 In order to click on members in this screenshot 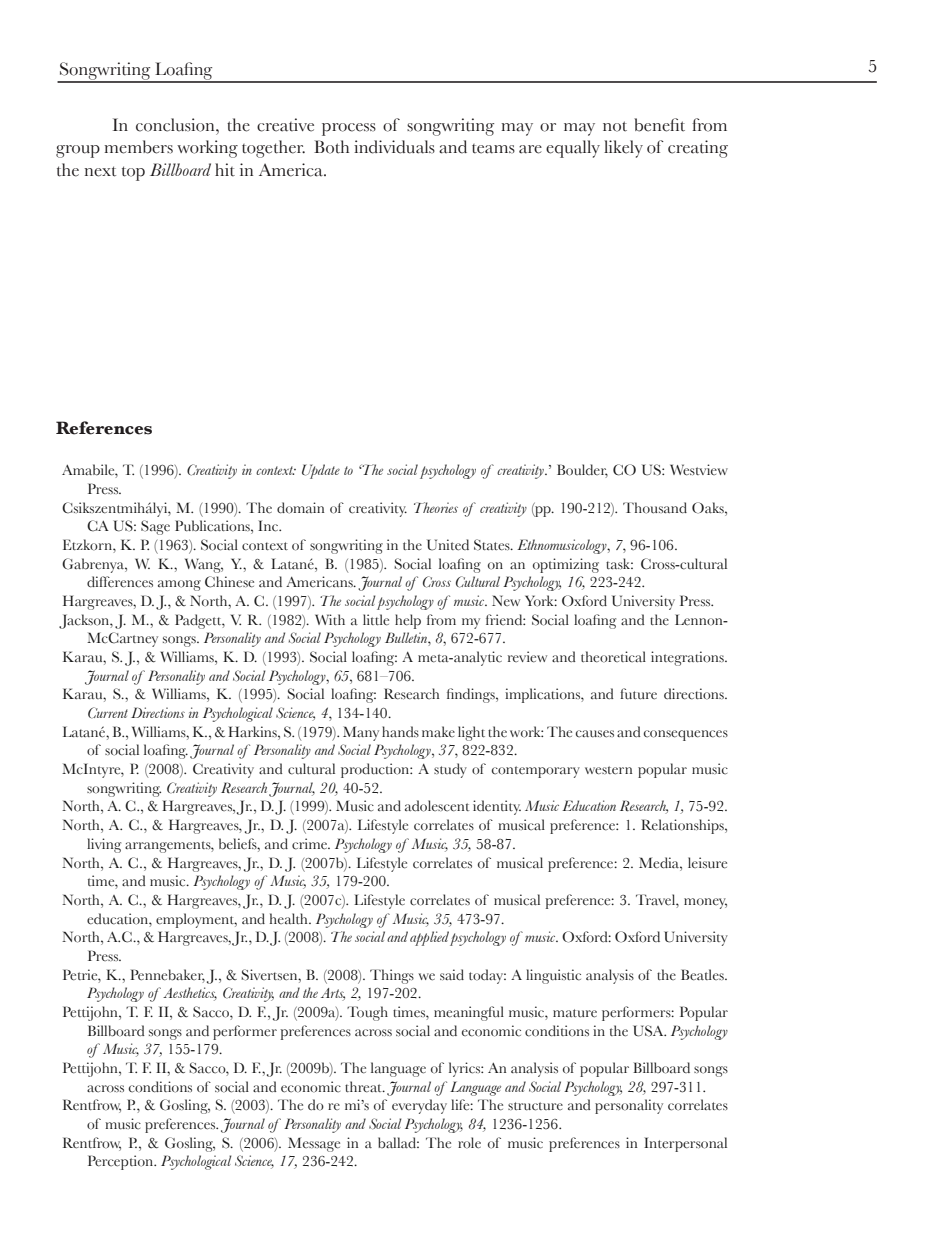, I will do `click(138, 147)`.
